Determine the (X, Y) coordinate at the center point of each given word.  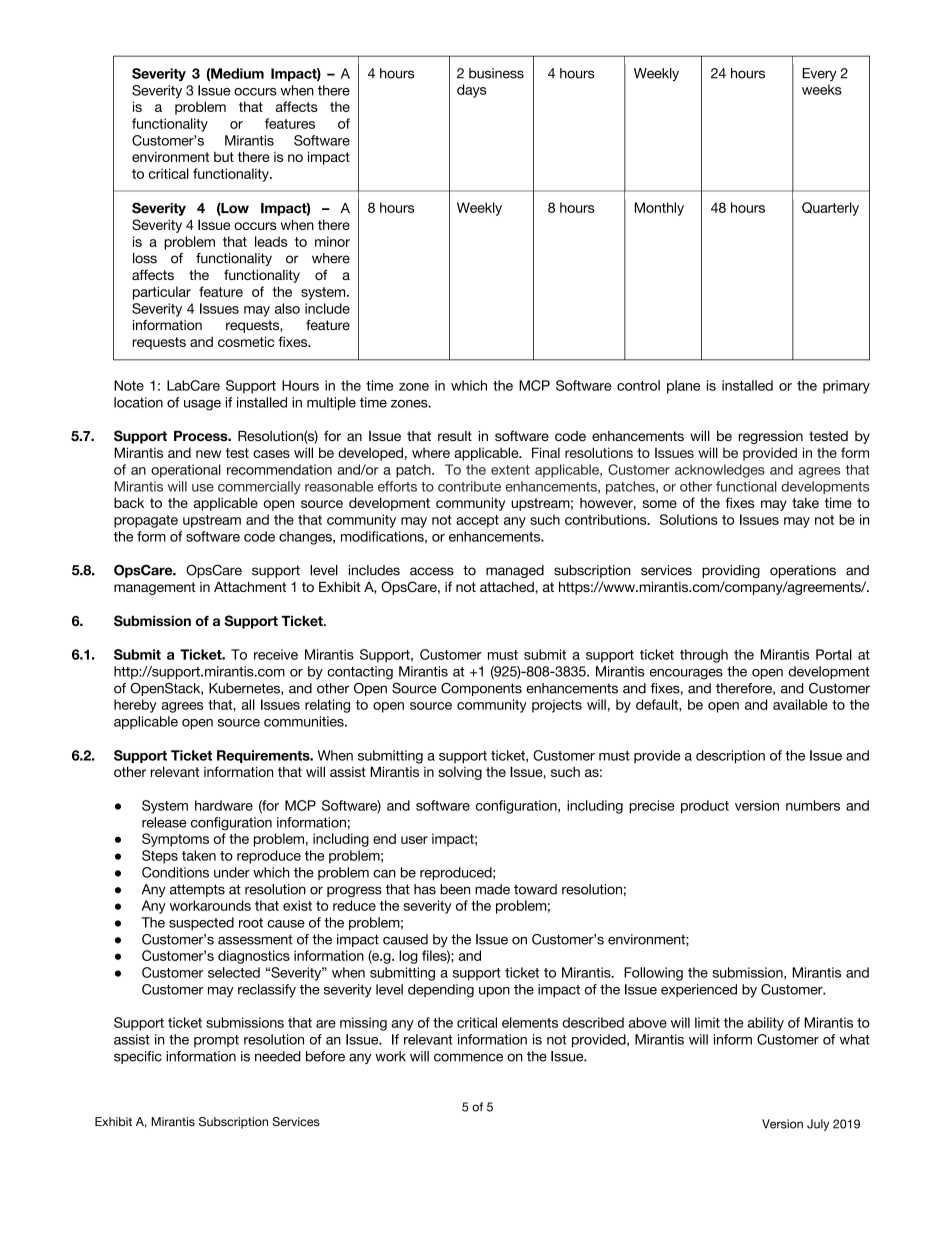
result (455, 436)
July (818, 1125)
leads (271, 241)
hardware (224, 805)
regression (770, 437)
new (208, 454)
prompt (216, 1041)
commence (468, 1057)
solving (460, 773)
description (730, 757)
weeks (822, 89)
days (471, 91)
